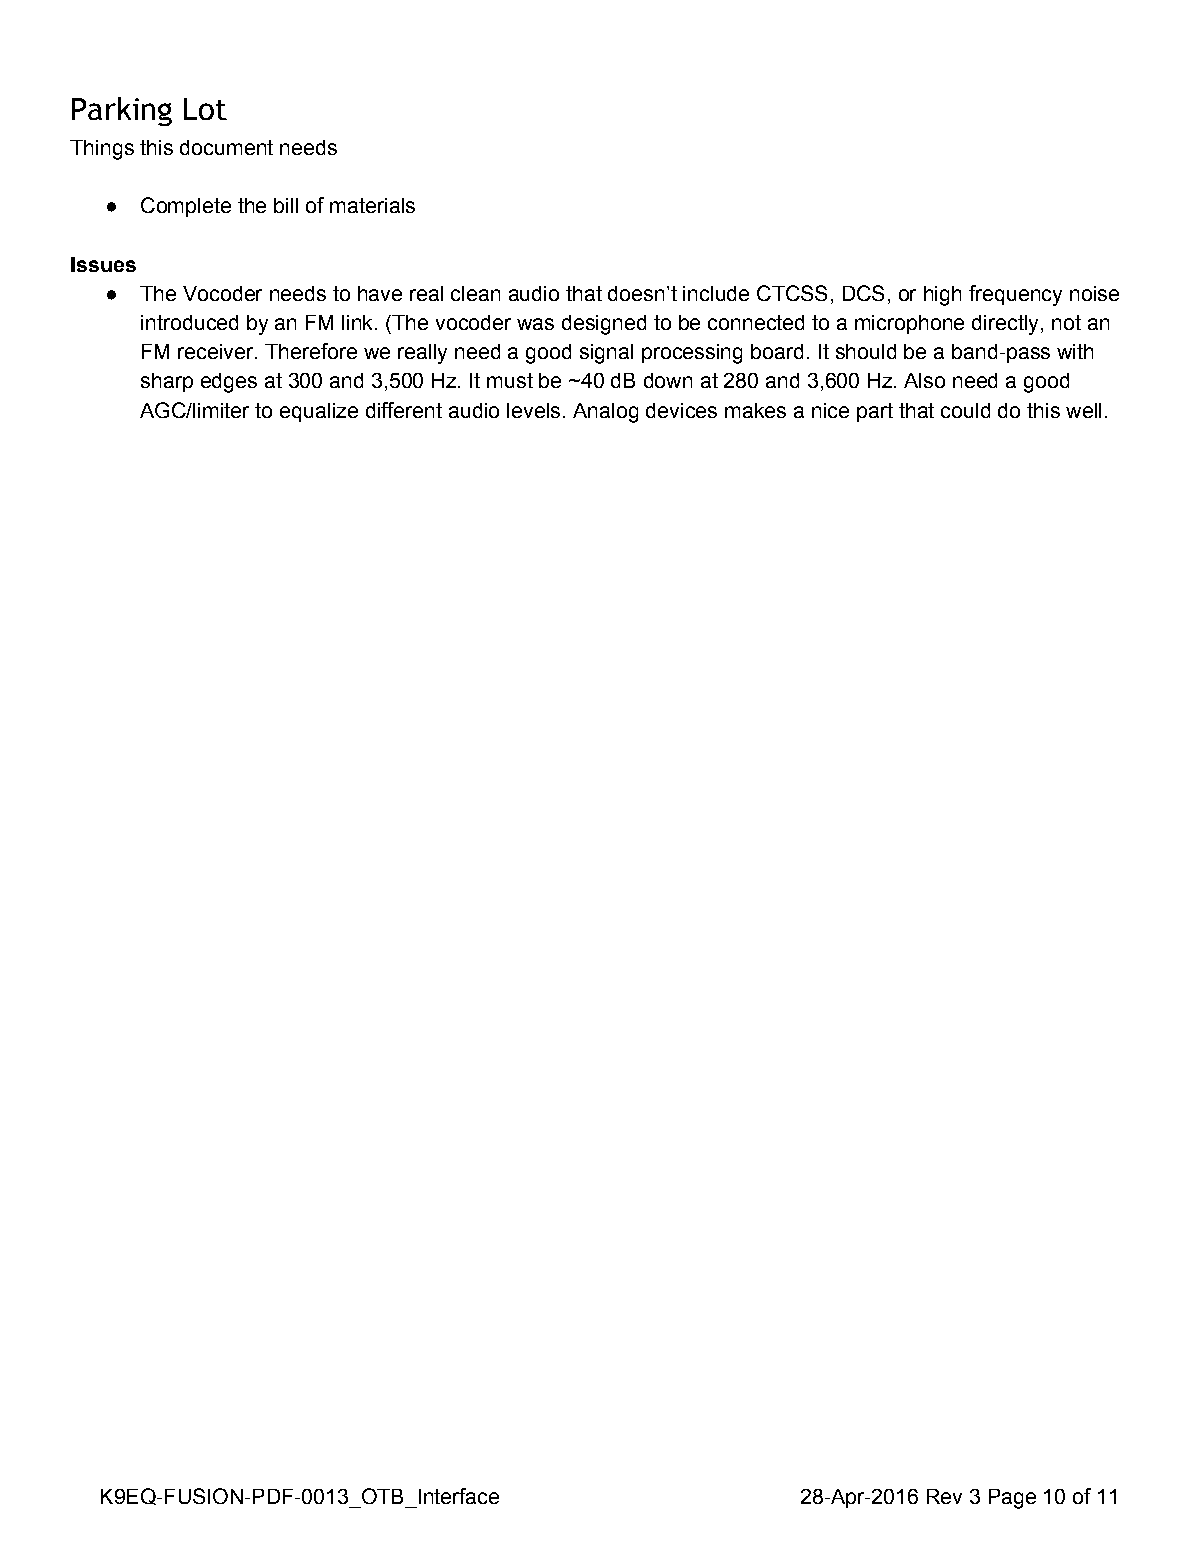 This screenshot has height=1542, width=1191. Describe the element at coordinates (716, 293) in the screenshot. I see `include` at that location.
